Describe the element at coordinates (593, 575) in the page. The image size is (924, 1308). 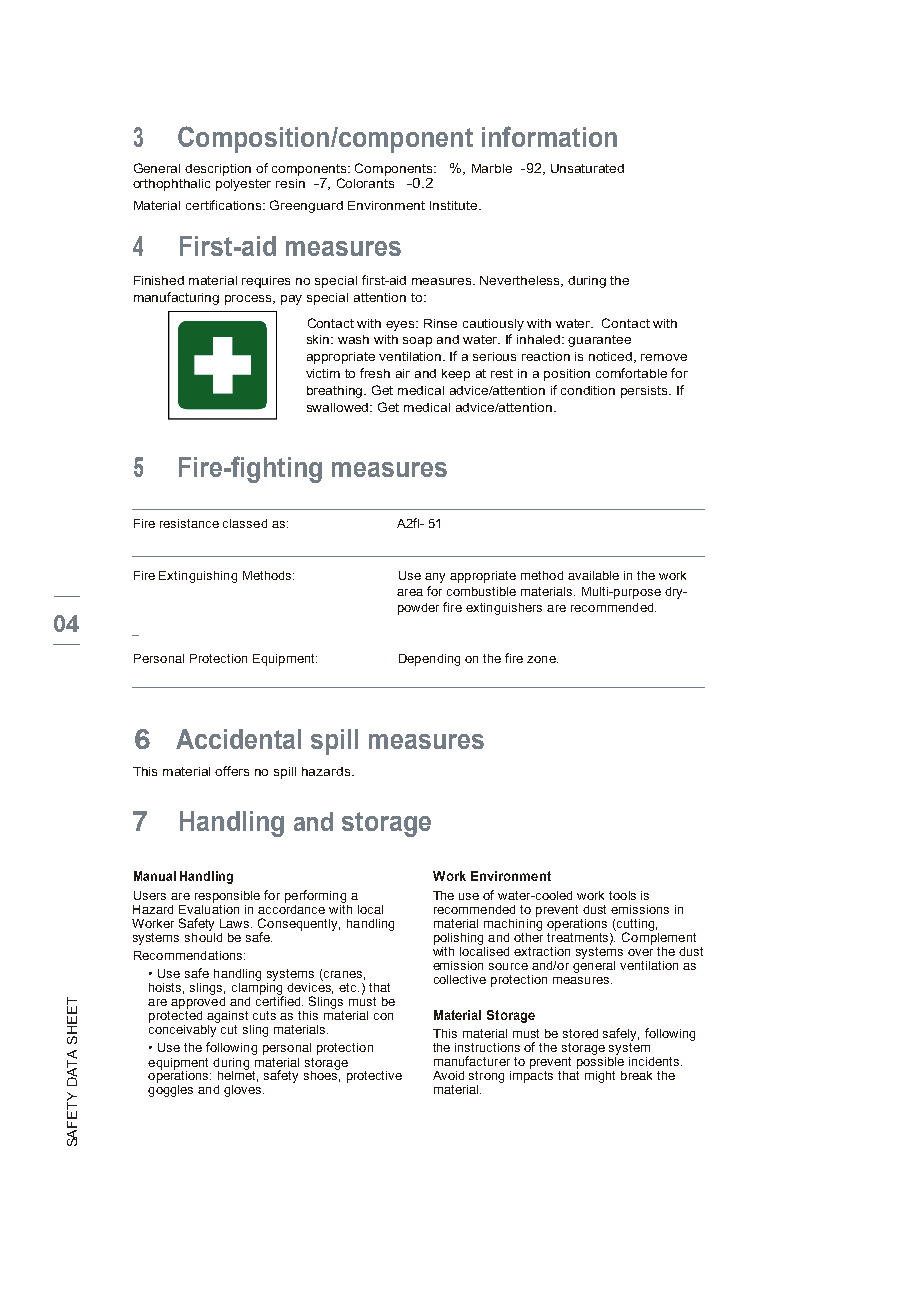
I see `available` at that location.
